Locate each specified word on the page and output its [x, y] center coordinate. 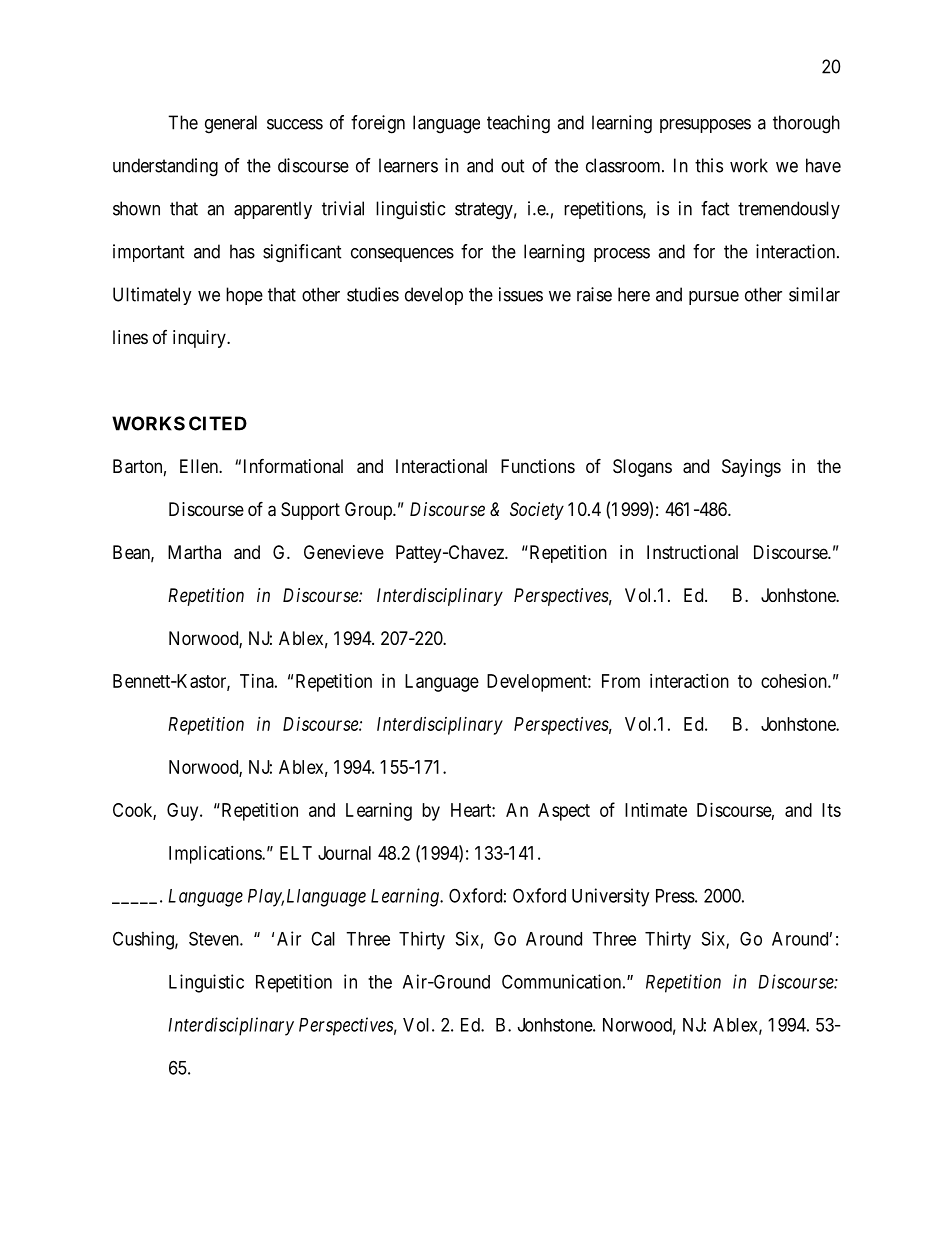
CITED [218, 423]
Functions [538, 466]
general [231, 124]
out [513, 166]
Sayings [751, 468]
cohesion [795, 681]
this [709, 165]
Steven [215, 938]
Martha [194, 552]
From [621, 681]
